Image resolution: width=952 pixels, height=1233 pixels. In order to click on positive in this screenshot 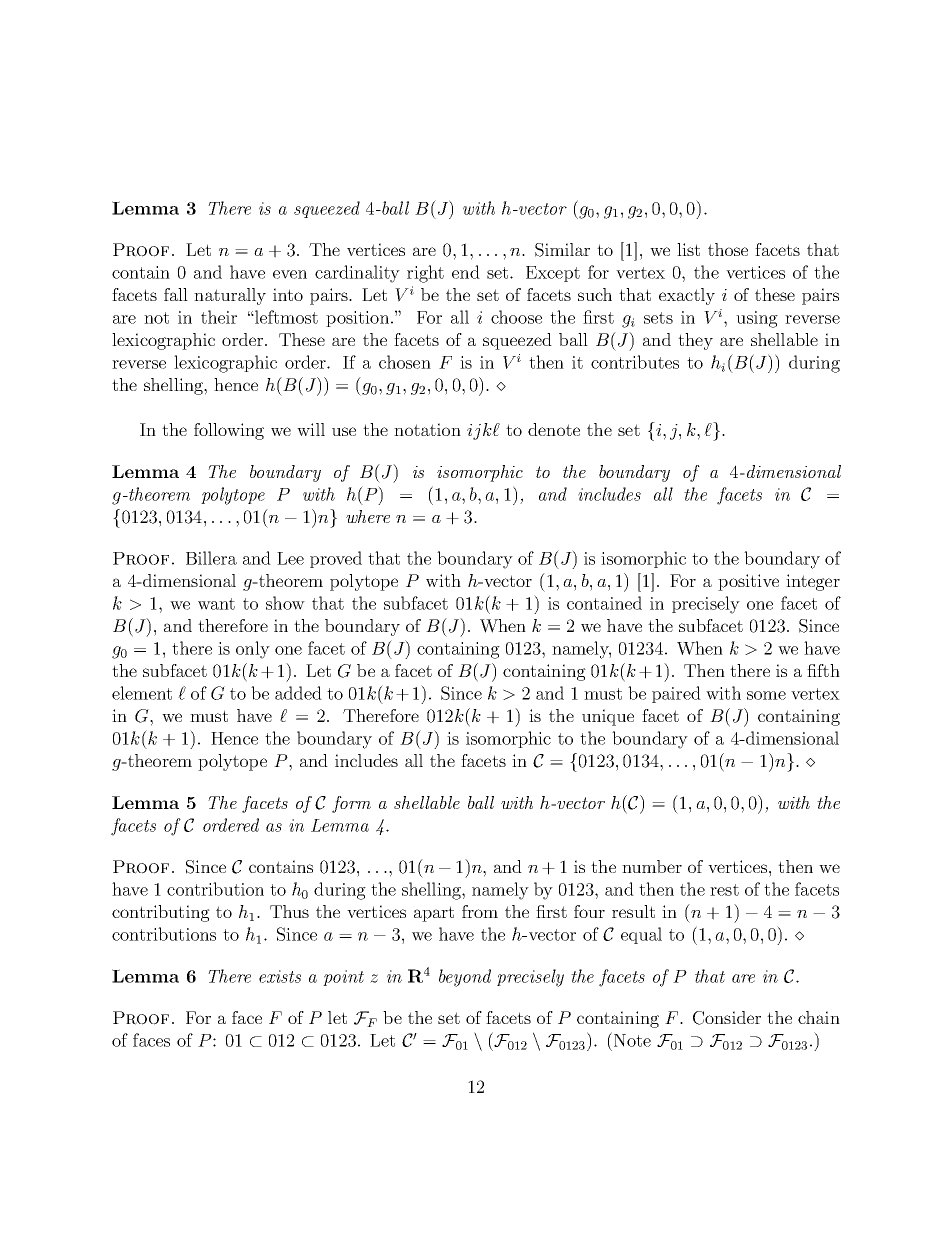, I will do `click(748, 582)`.
